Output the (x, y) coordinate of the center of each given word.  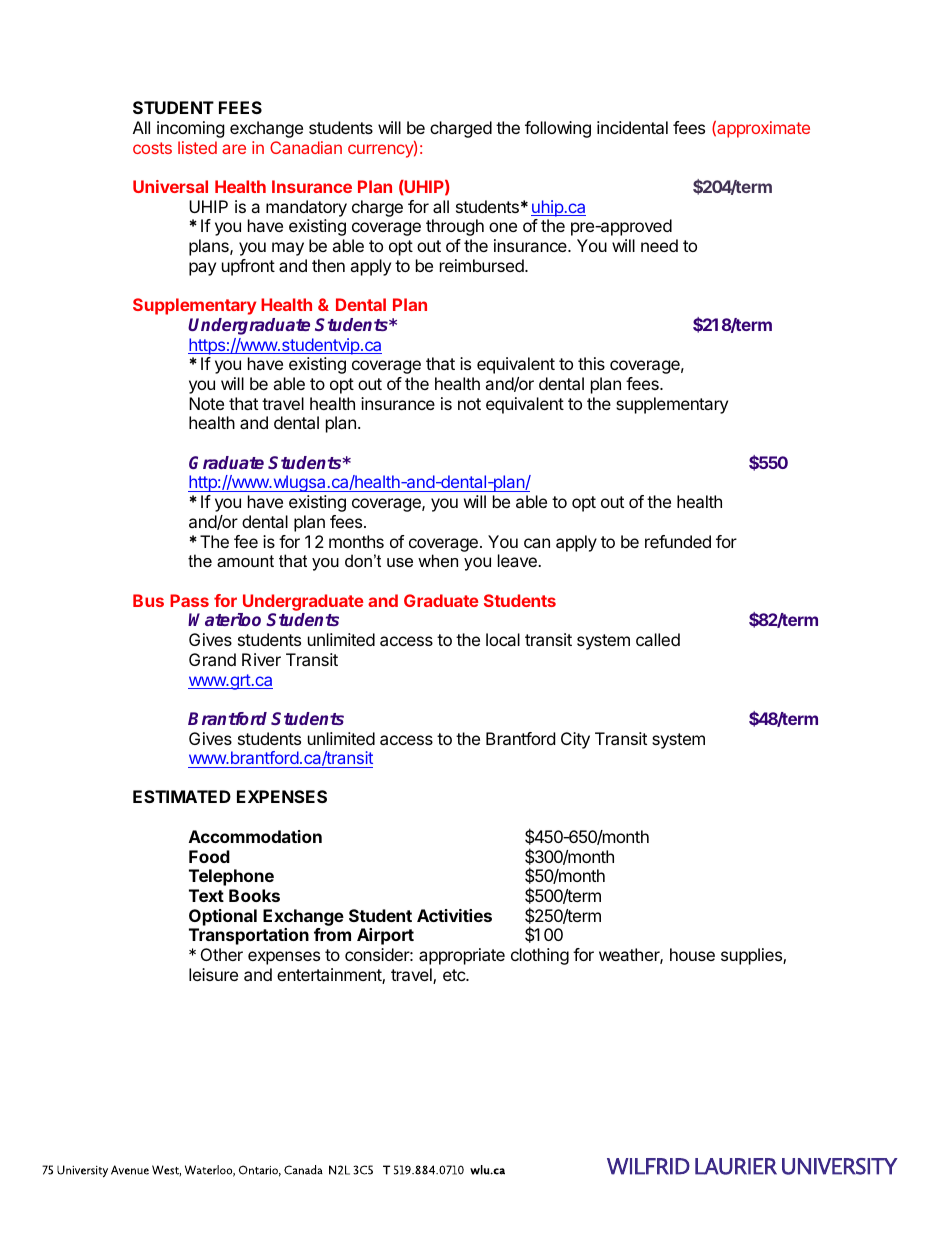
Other (222, 954)
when (438, 560)
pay (202, 269)
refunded (678, 541)
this (591, 363)
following (558, 129)
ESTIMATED (182, 796)
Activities (454, 915)
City (575, 740)
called (658, 639)
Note (206, 403)
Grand (212, 659)
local (503, 639)
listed (197, 147)
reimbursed (483, 265)
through (455, 227)
